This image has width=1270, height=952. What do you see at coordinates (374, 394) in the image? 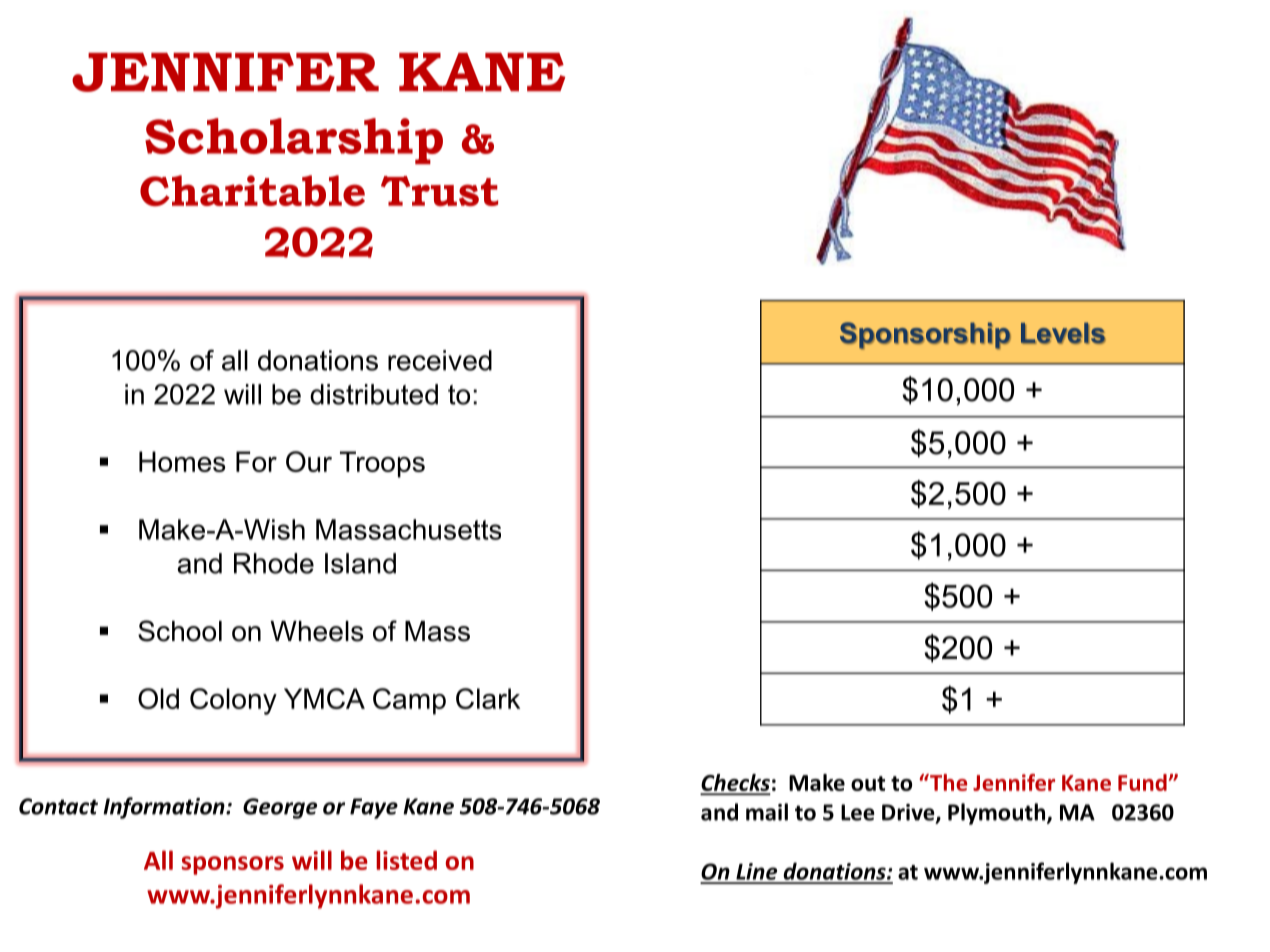
I see `distributed` at bounding box center [374, 394].
